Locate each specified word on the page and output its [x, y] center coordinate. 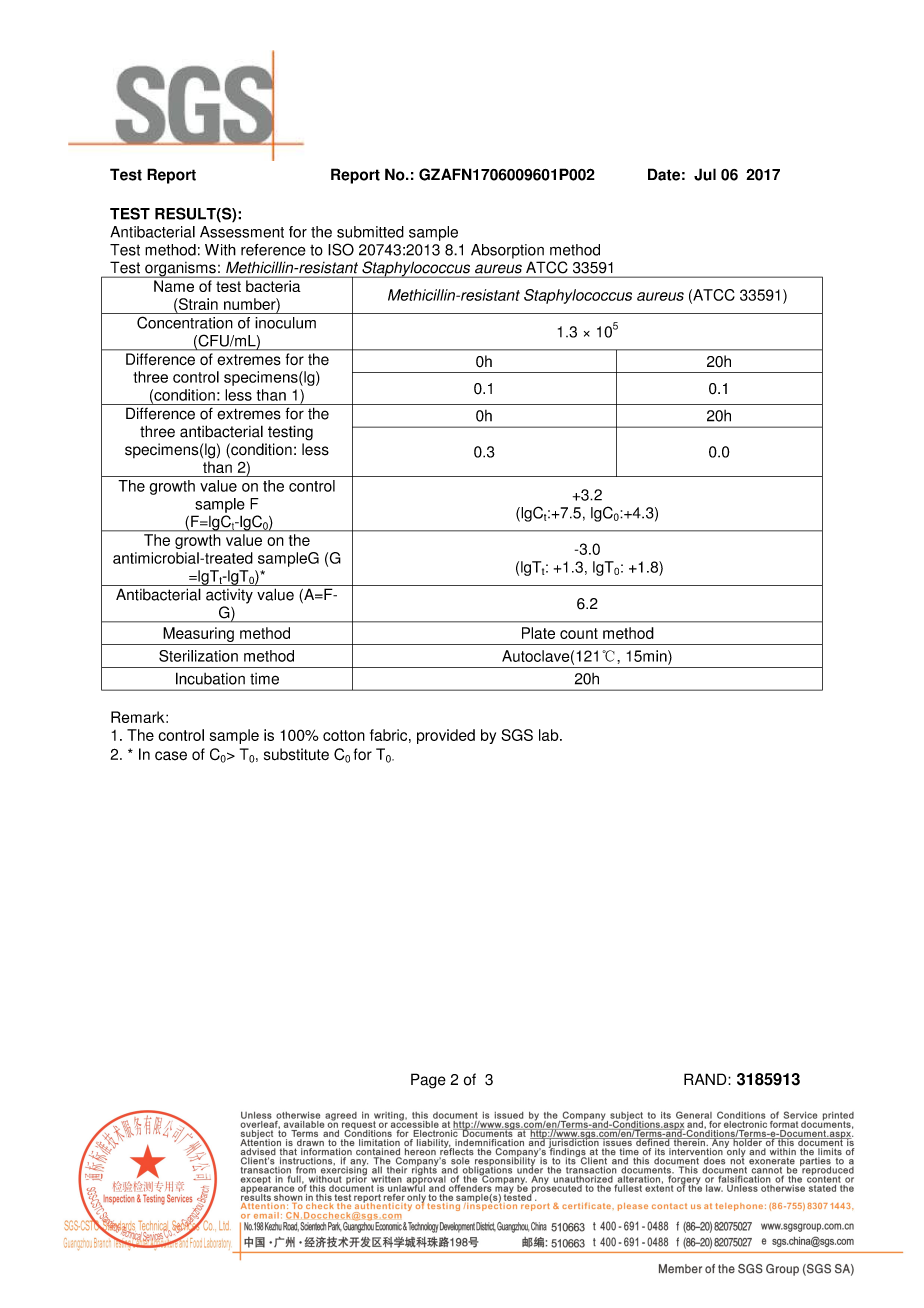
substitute [296, 754]
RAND [706, 1079]
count [579, 633]
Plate [538, 633]
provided [446, 736]
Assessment [242, 232]
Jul [705, 174]
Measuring [198, 634]
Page [428, 1081]
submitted [370, 232]
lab [550, 735]
